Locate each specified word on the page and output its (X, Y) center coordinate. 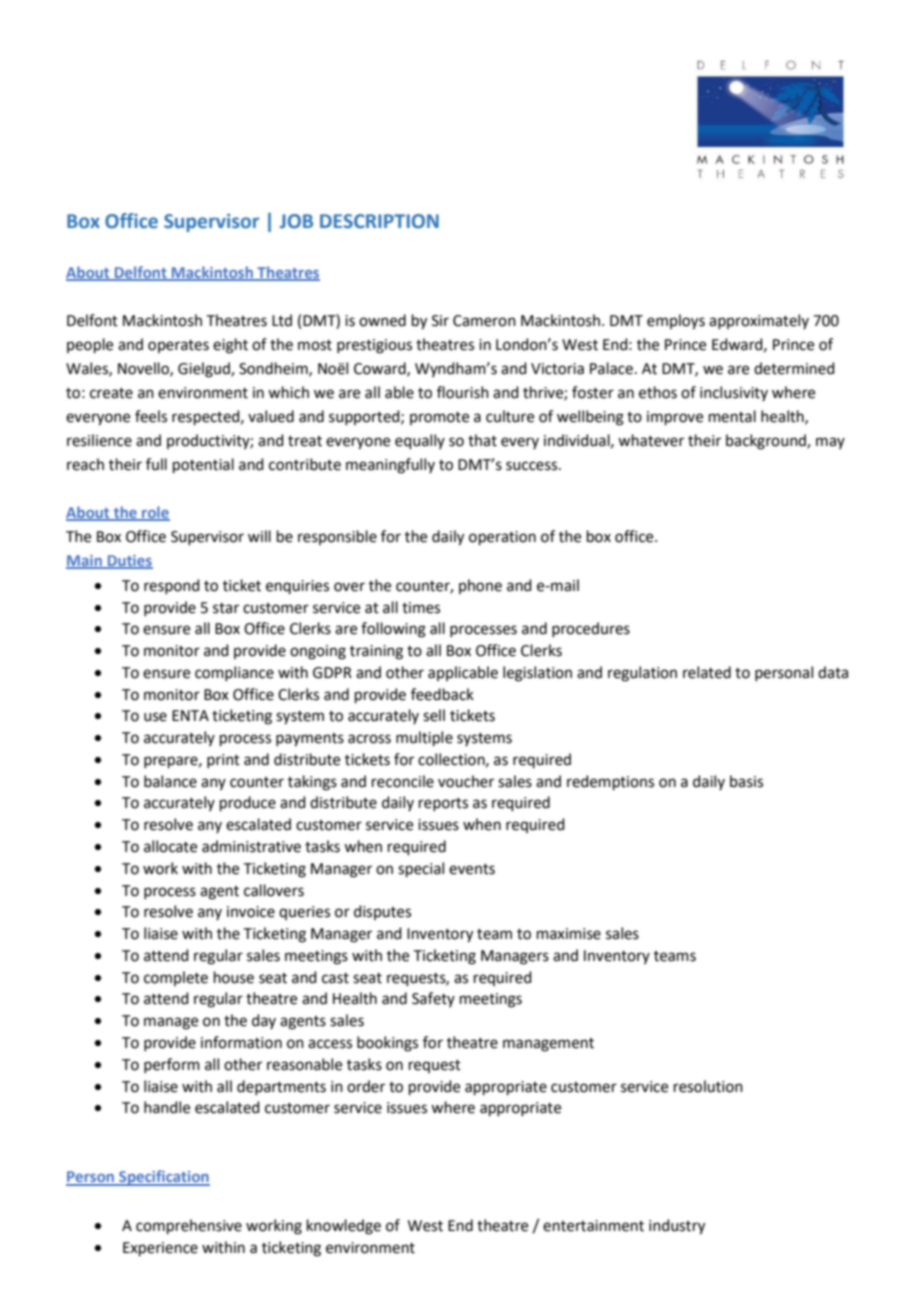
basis (746, 781)
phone (480, 586)
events (472, 869)
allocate (170, 846)
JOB (296, 221)
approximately (759, 321)
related (707, 672)
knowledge (344, 1227)
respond (172, 586)
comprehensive (189, 1226)
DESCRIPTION (379, 221)
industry (677, 1227)
